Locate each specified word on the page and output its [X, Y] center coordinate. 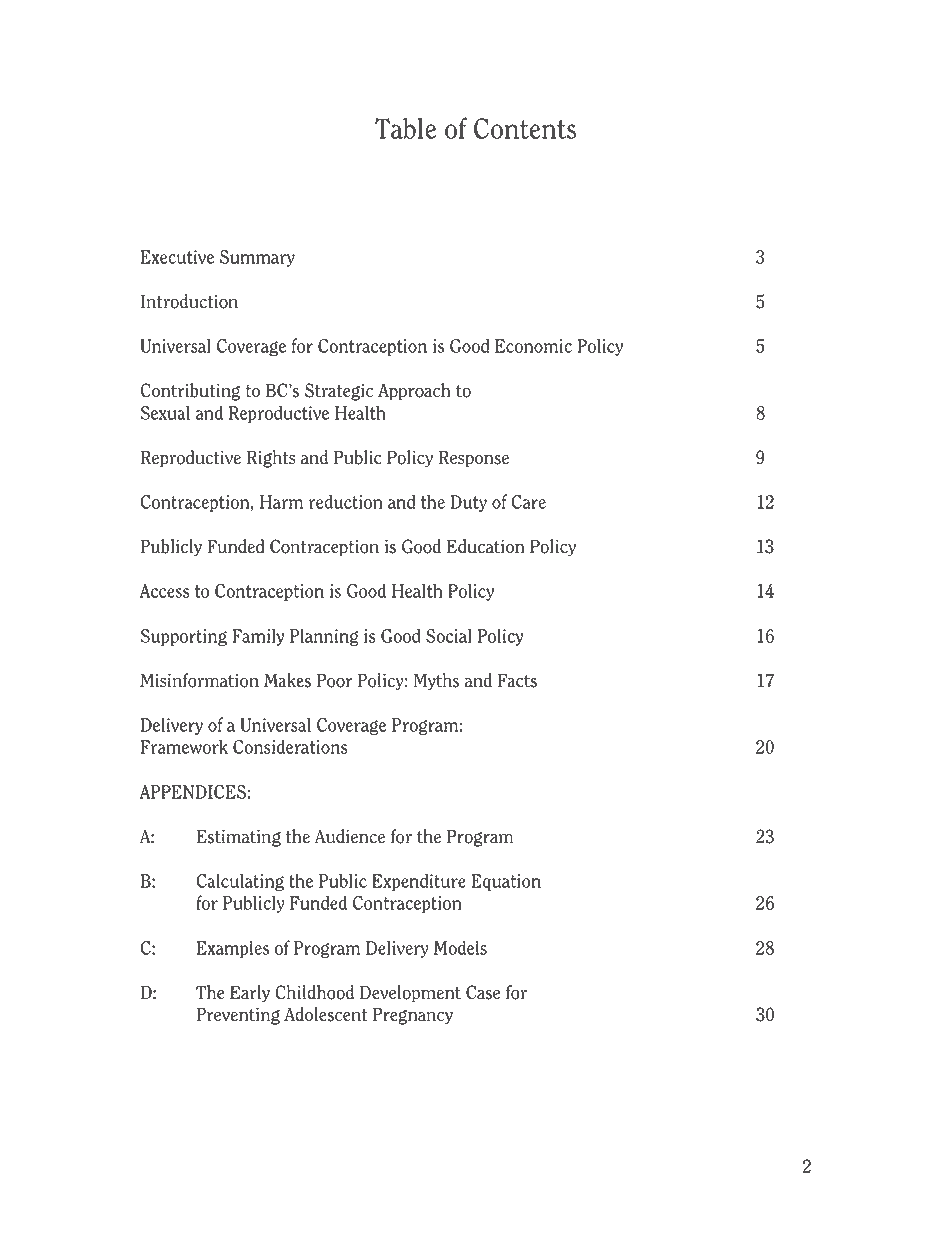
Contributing [190, 392]
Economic [533, 346]
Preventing [238, 1016]
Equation [506, 882]
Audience [349, 836]
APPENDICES [192, 792]
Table [405, 128]
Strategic [339, 392]
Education [486, 546]
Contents [525, 128]
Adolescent [325, 1014]
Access [164, 591]
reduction [346, 501]
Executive [177, 257]
